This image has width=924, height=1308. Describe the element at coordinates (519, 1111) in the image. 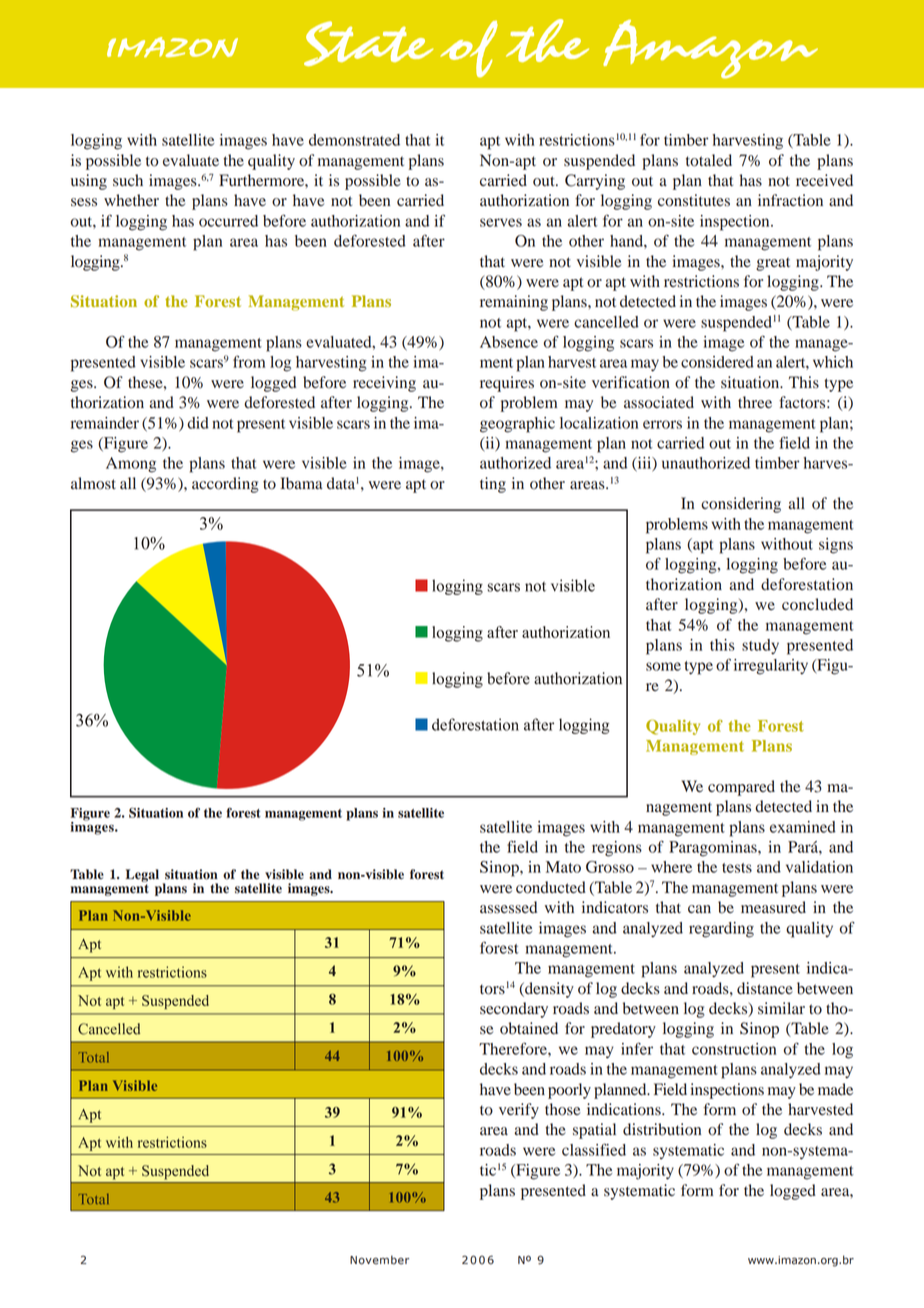

I see `verify` at that location.
